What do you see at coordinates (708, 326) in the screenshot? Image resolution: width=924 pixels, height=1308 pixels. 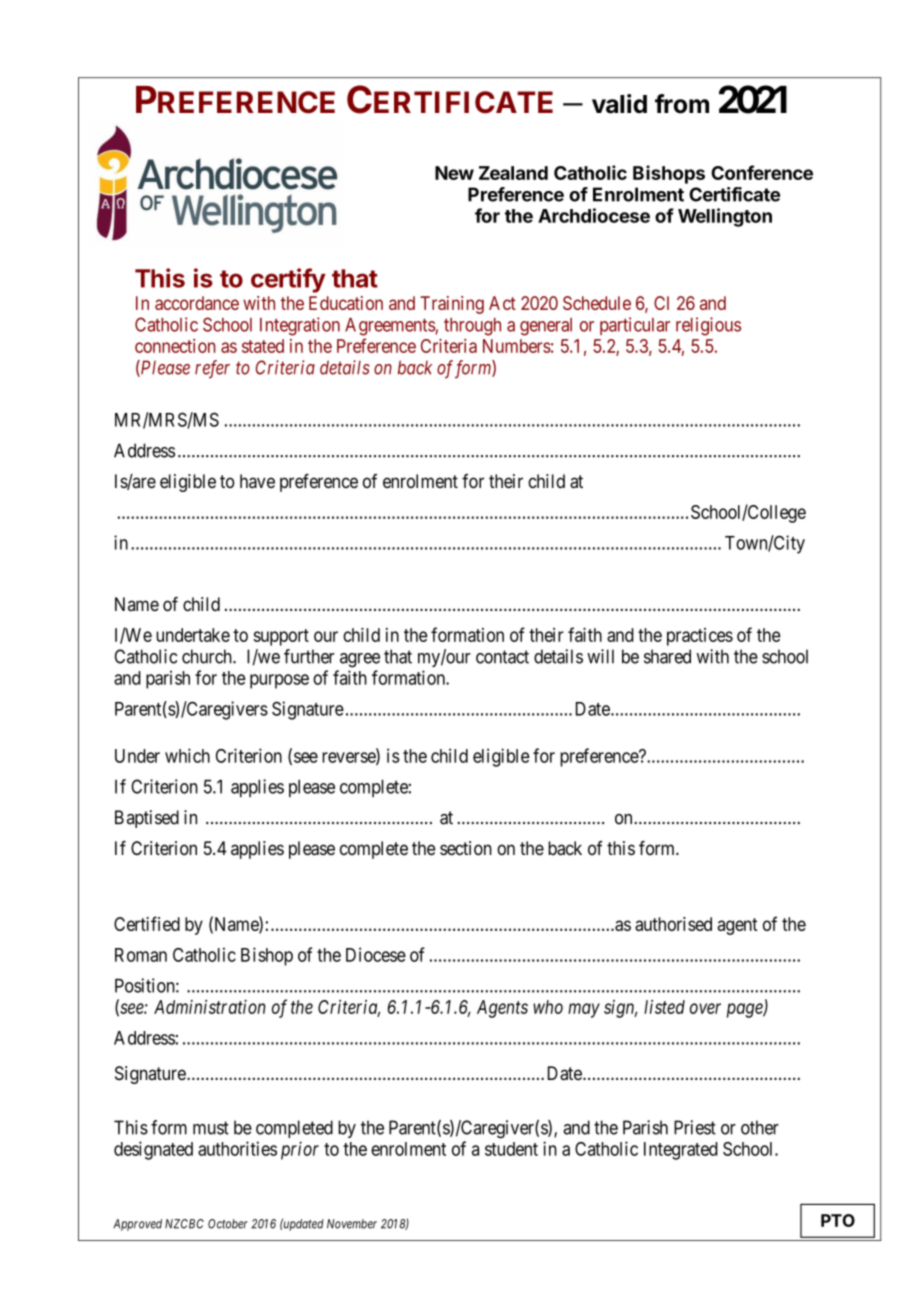 I see `religious` at bounding box center [708, 326].
